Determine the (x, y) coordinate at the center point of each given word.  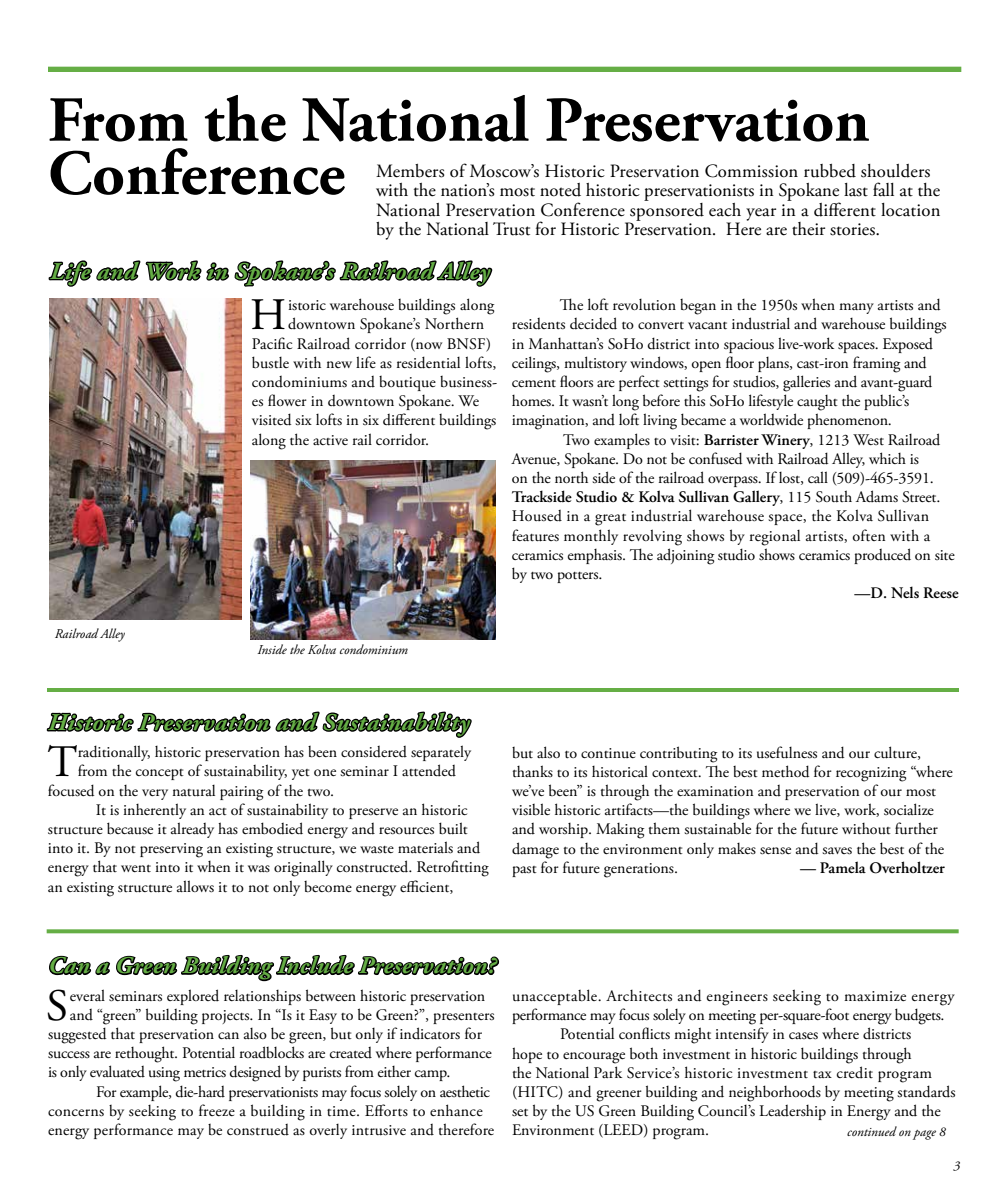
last (856, 190)
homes (532, 401)
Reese (941, 592)
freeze (217, 1110)
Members (410, 171)
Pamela (843, 867)
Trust (511, 229)
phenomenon (848, 421)
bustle (270, 362)
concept (160, 774)
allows (195, 886)
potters (579, 577)
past (524, 871)
